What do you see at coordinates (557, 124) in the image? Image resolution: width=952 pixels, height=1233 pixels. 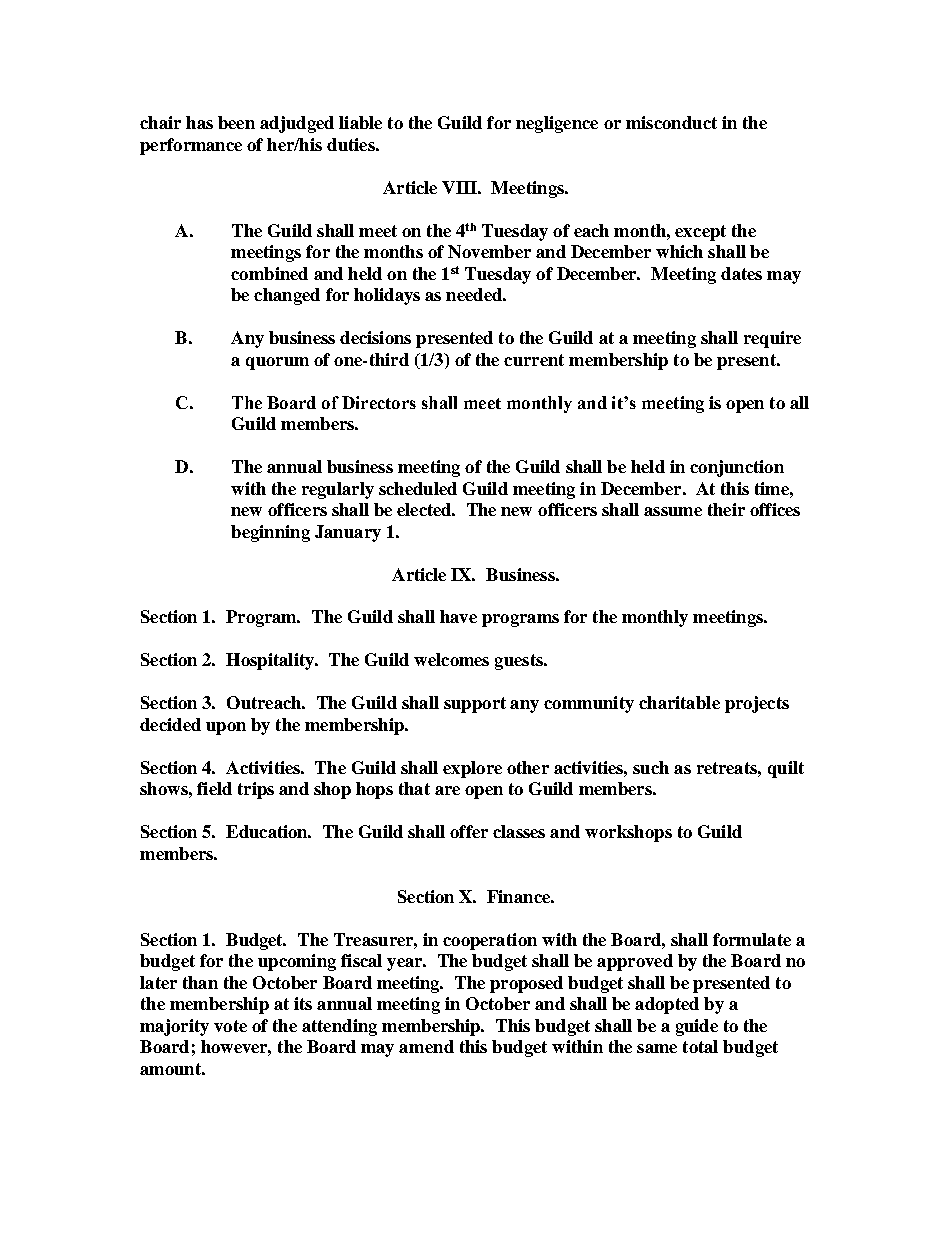 I see `negligence` at bounding box center [557, 124].
